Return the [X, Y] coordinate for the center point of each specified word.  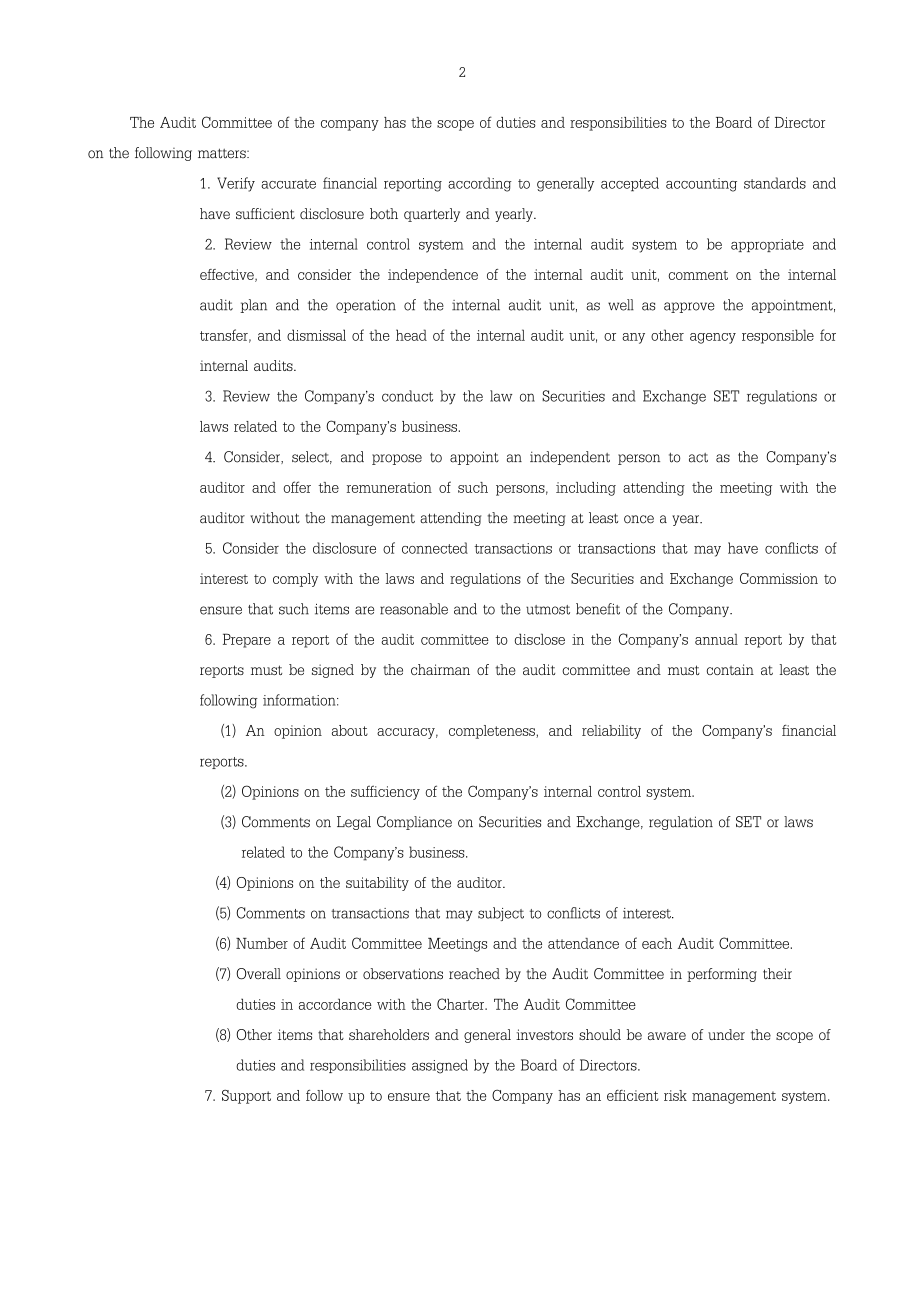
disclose [540, 639]
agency [713, 338]
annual [716, 639]
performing [722, 975]
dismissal [316, 335]
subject [501, 914]
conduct [407, 396]
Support [246, 1097]
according [480, 184]
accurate [288, 184]
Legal [354, 823]
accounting [701, 185]
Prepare [247, 640]
